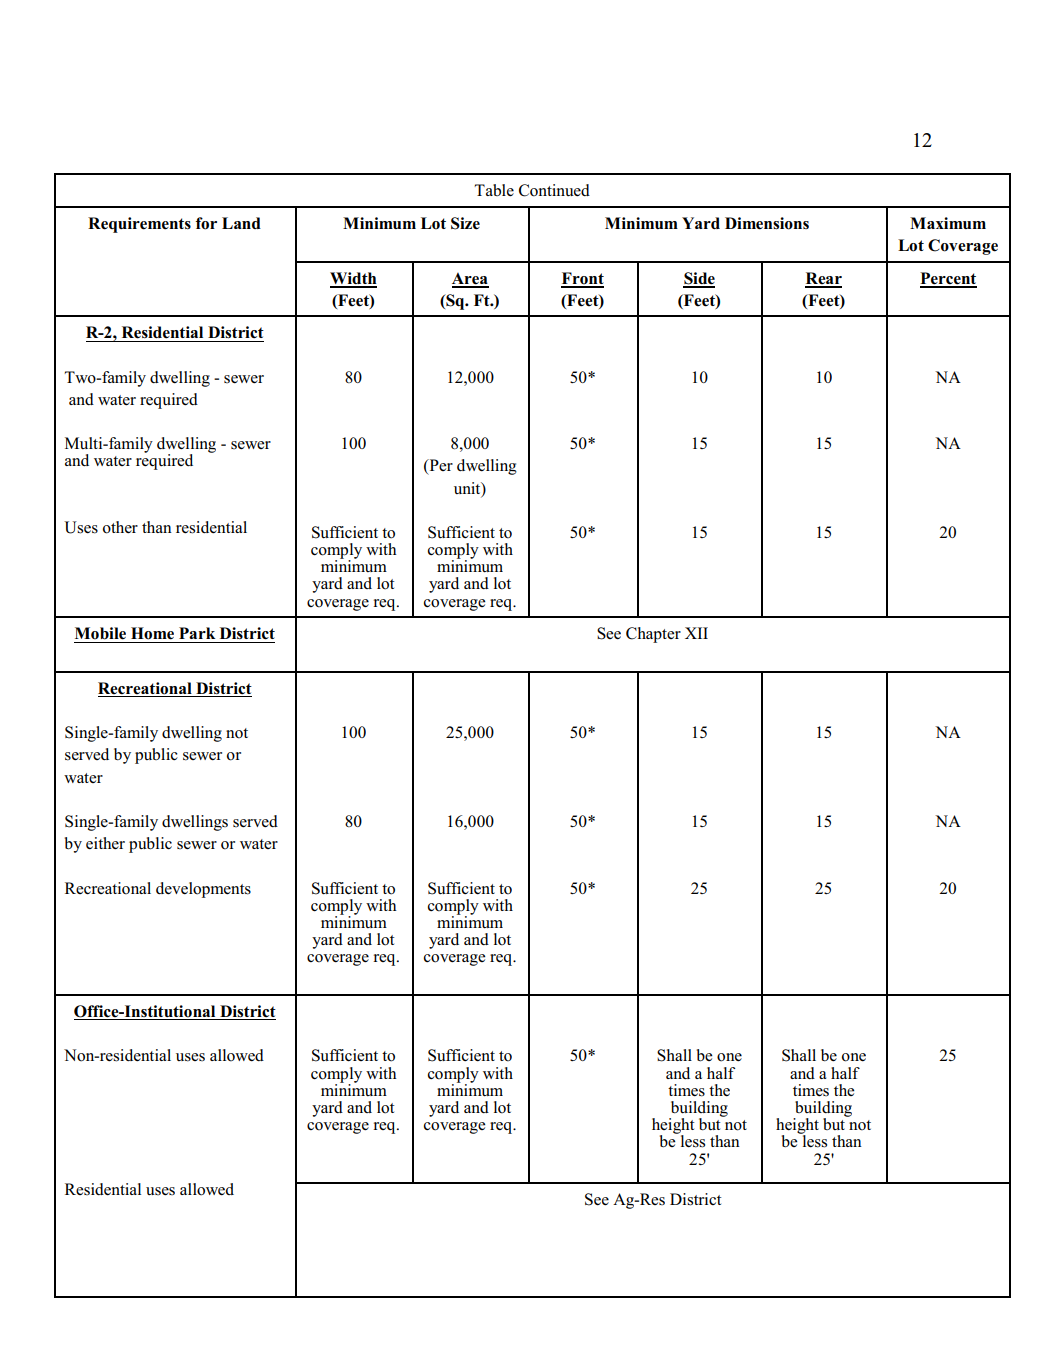 The width and height of the screenshot is (1057, 1368). What do you see at coordinates (767, 223) in the screenshot?
I see `Dimensions` at bounding box center [767, 223].
